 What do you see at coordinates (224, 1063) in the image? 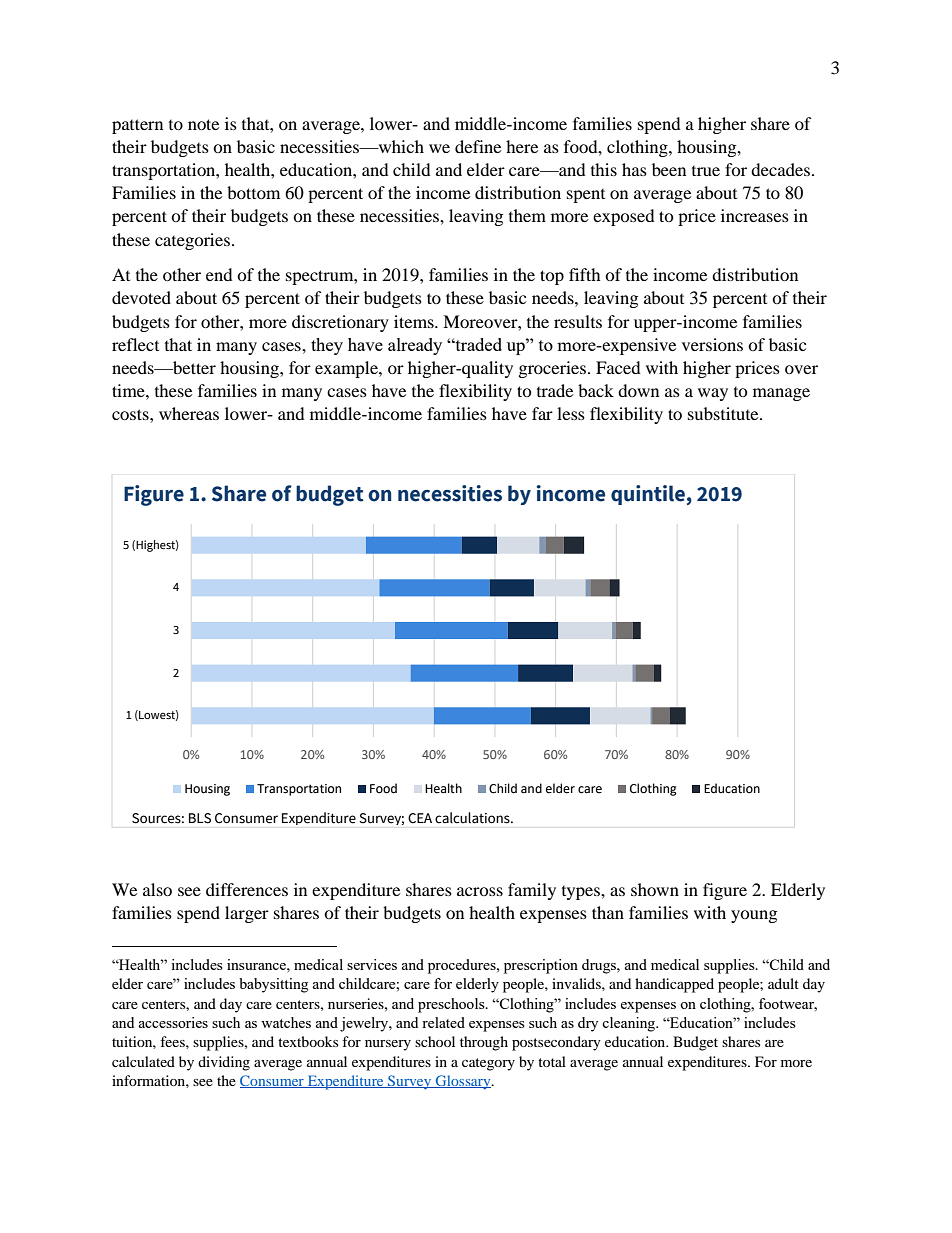
I see `dividing` at bounding box center [224, 1063].
